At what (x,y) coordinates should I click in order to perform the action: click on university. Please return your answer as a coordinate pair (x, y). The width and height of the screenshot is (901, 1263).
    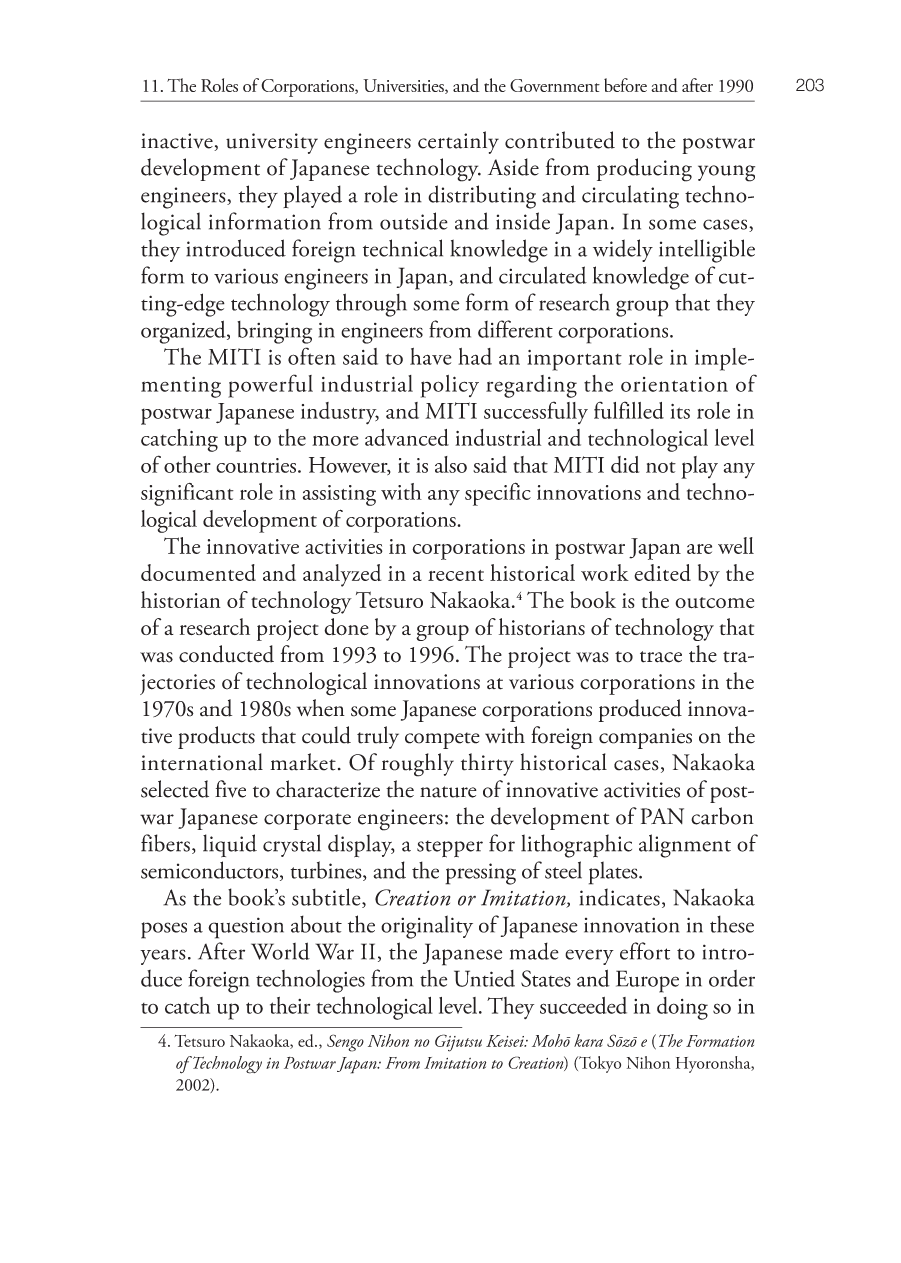
    Looking at the image, I should click on (272, 143).
